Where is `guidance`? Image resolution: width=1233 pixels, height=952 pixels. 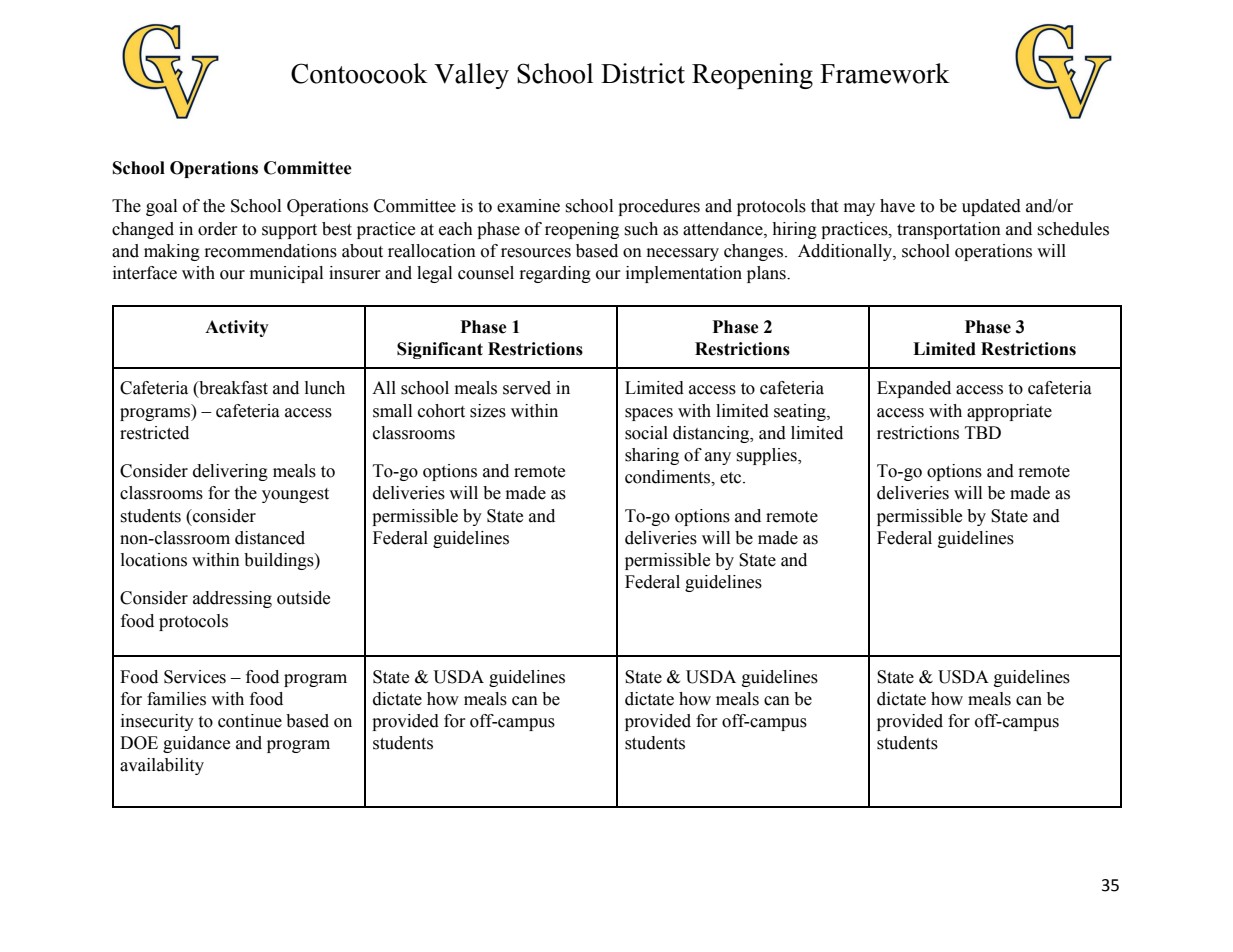 guidance is located at coordinates (196, 744).
